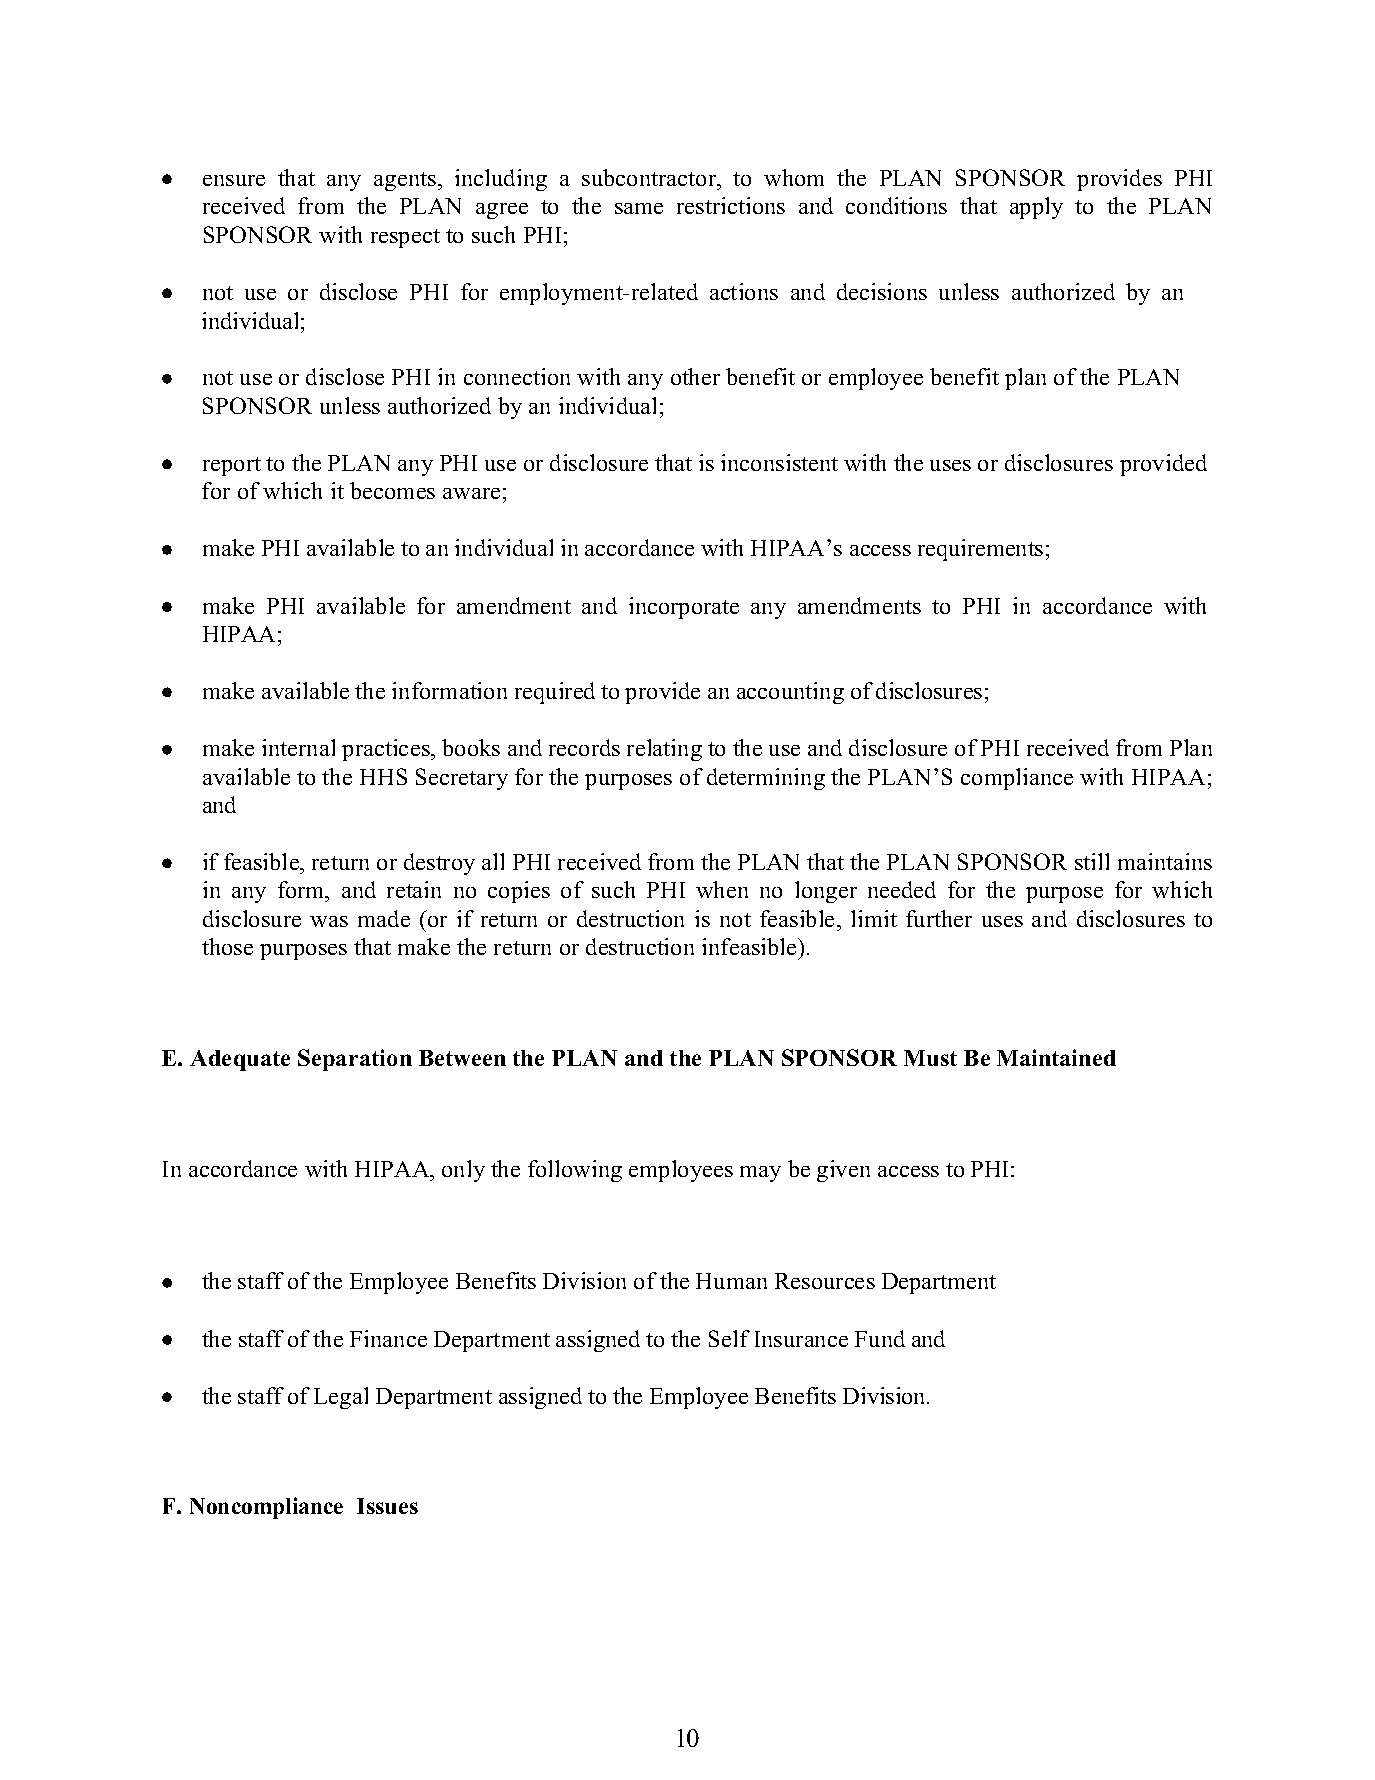 The width and height of the document is (1375, 1780). I want to click on given, so click(843, 1171).
